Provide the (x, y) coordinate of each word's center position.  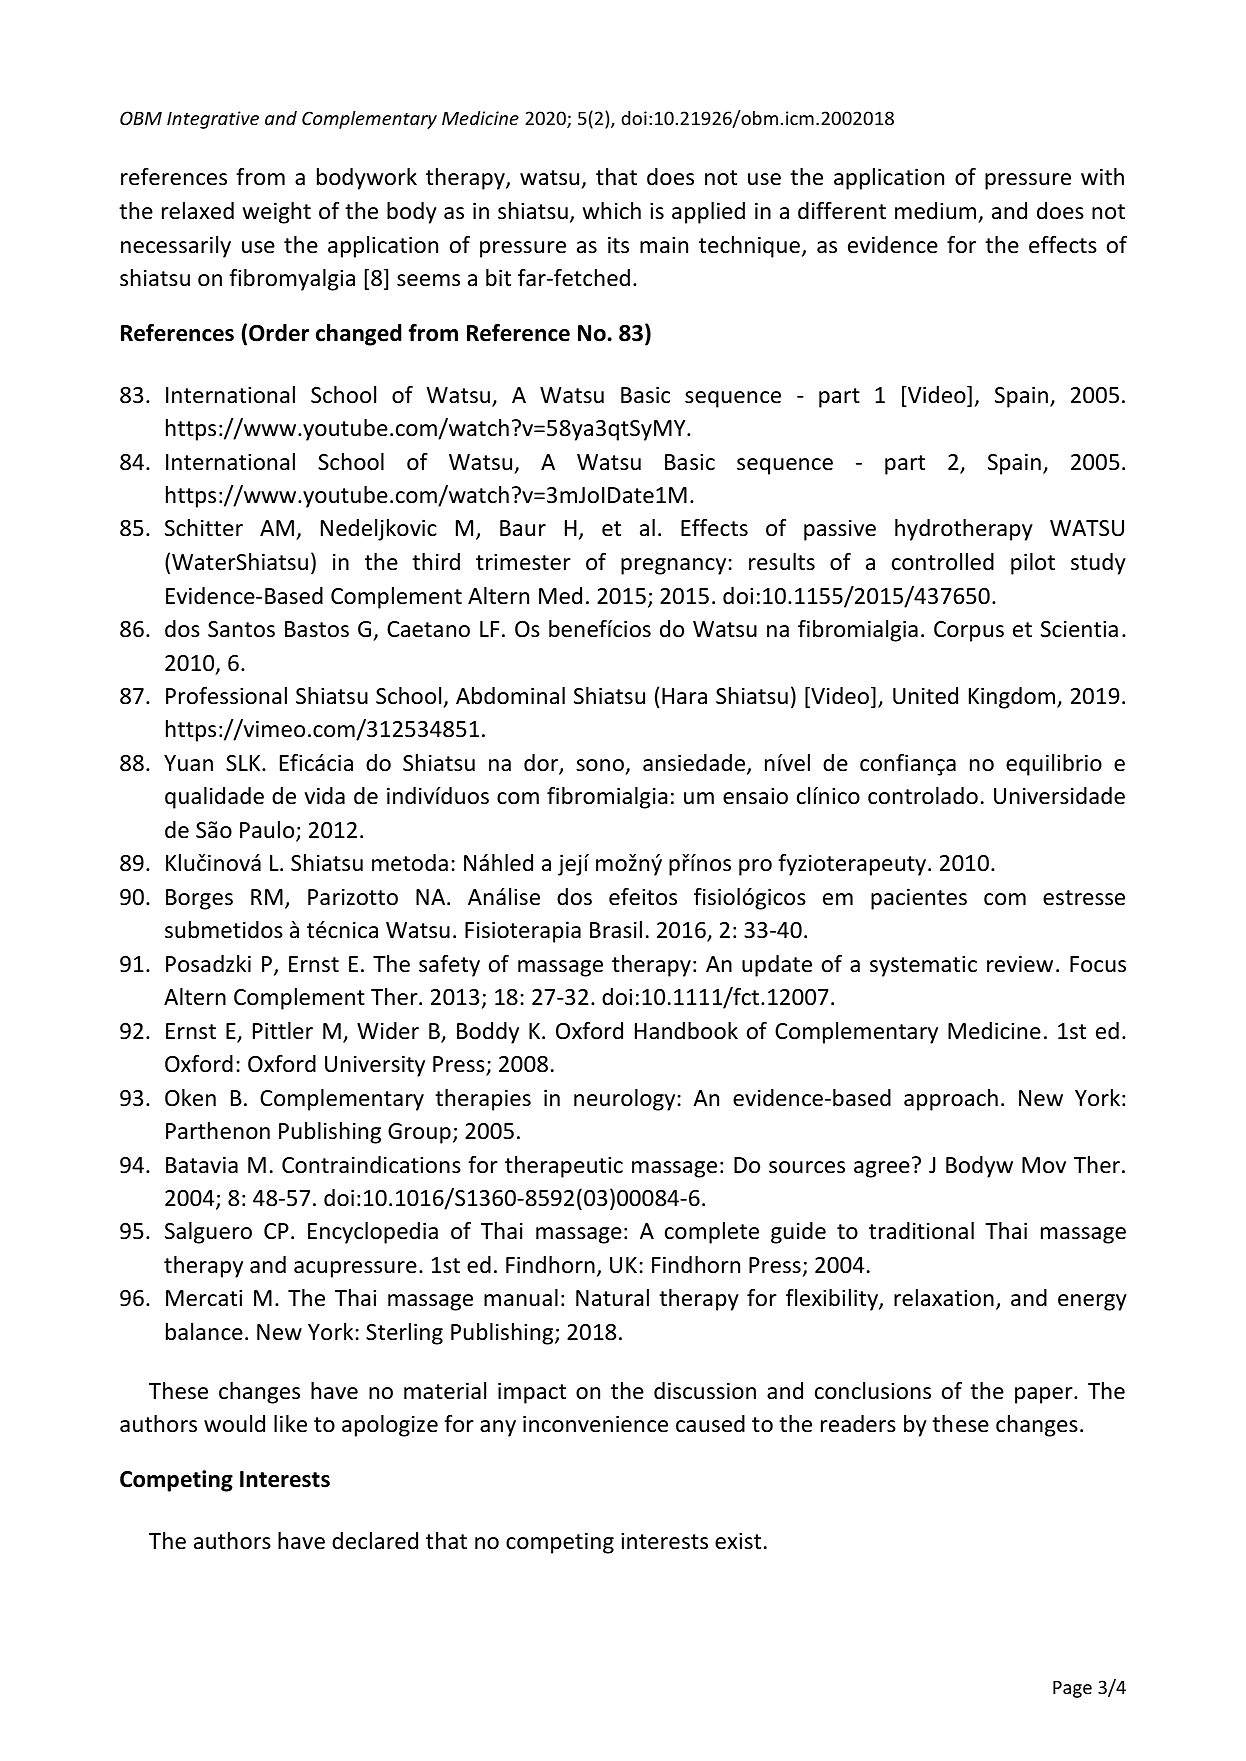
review (1020, 964)
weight (276, 213)
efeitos (643, 897)
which (611, 211)
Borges (199, 899)
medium (935, 211)
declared (375, 1541)
